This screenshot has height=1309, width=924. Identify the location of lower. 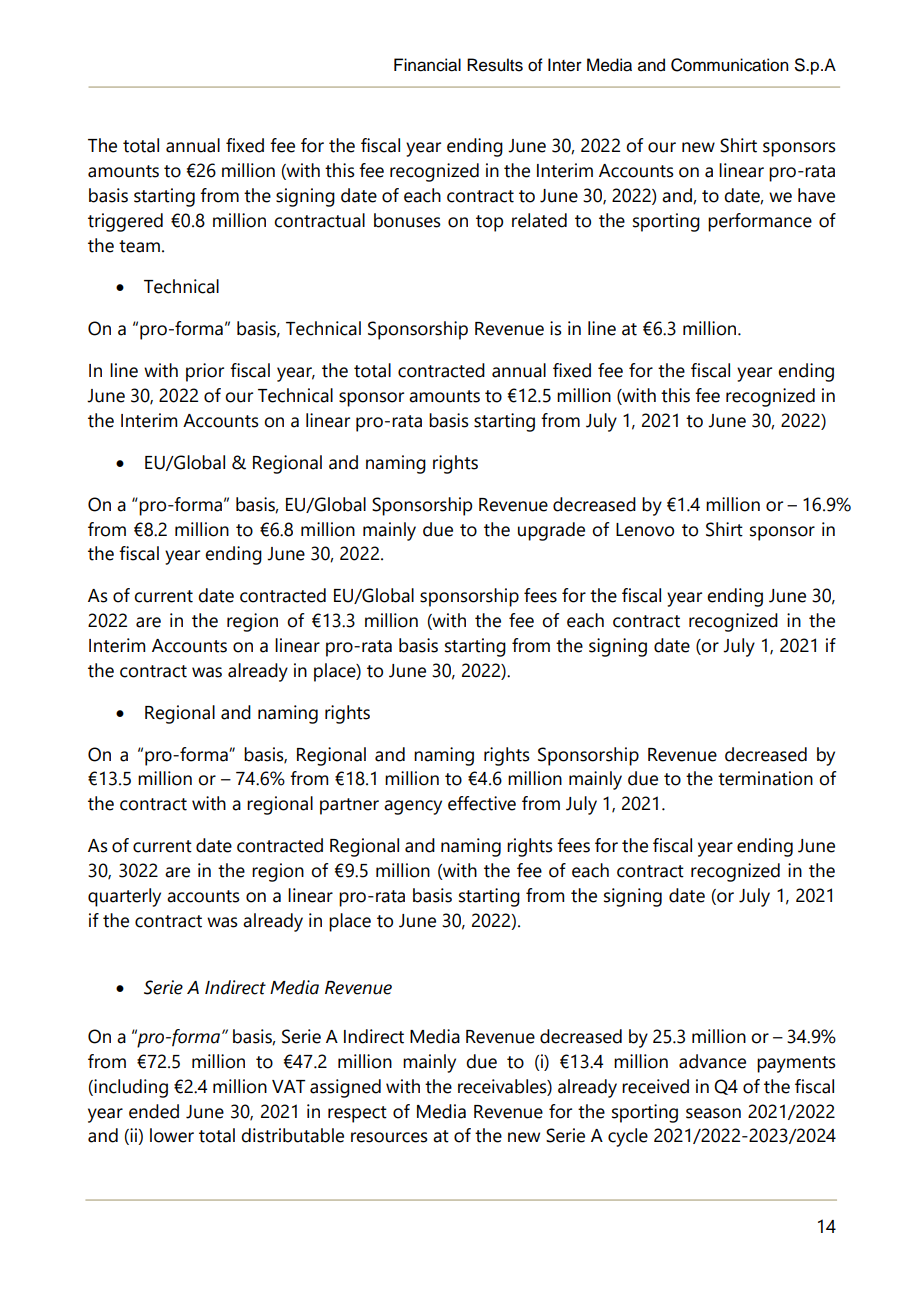
(172, 1135).
